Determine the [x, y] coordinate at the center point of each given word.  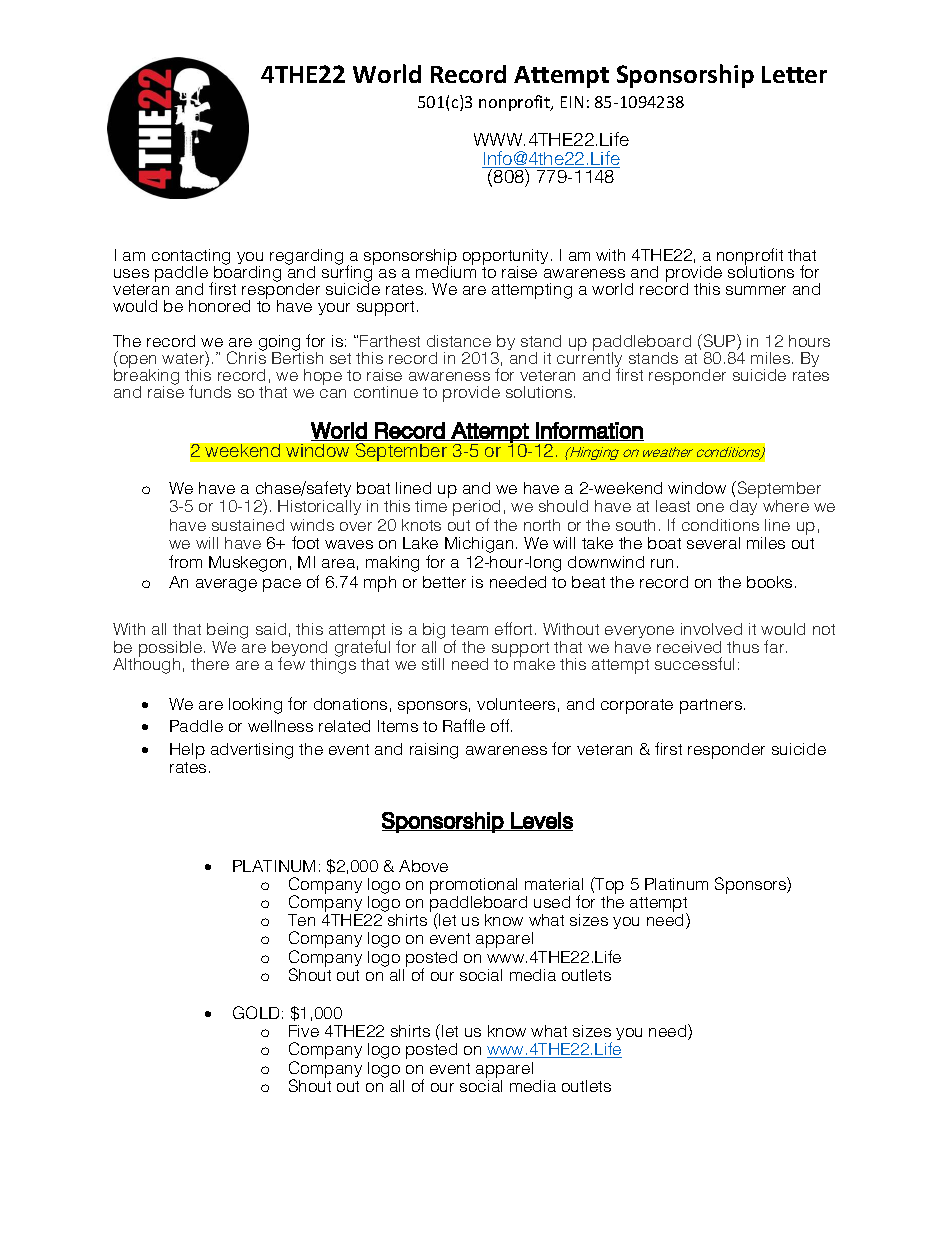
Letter [794, 74]
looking [255, 706]
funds [210, 391]
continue [386, 392]
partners [712, 706]
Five [304, 1031]
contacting [191, 258]
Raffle [464, 725]
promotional [473, 886]
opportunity [505, 258]
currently [590, 359]
